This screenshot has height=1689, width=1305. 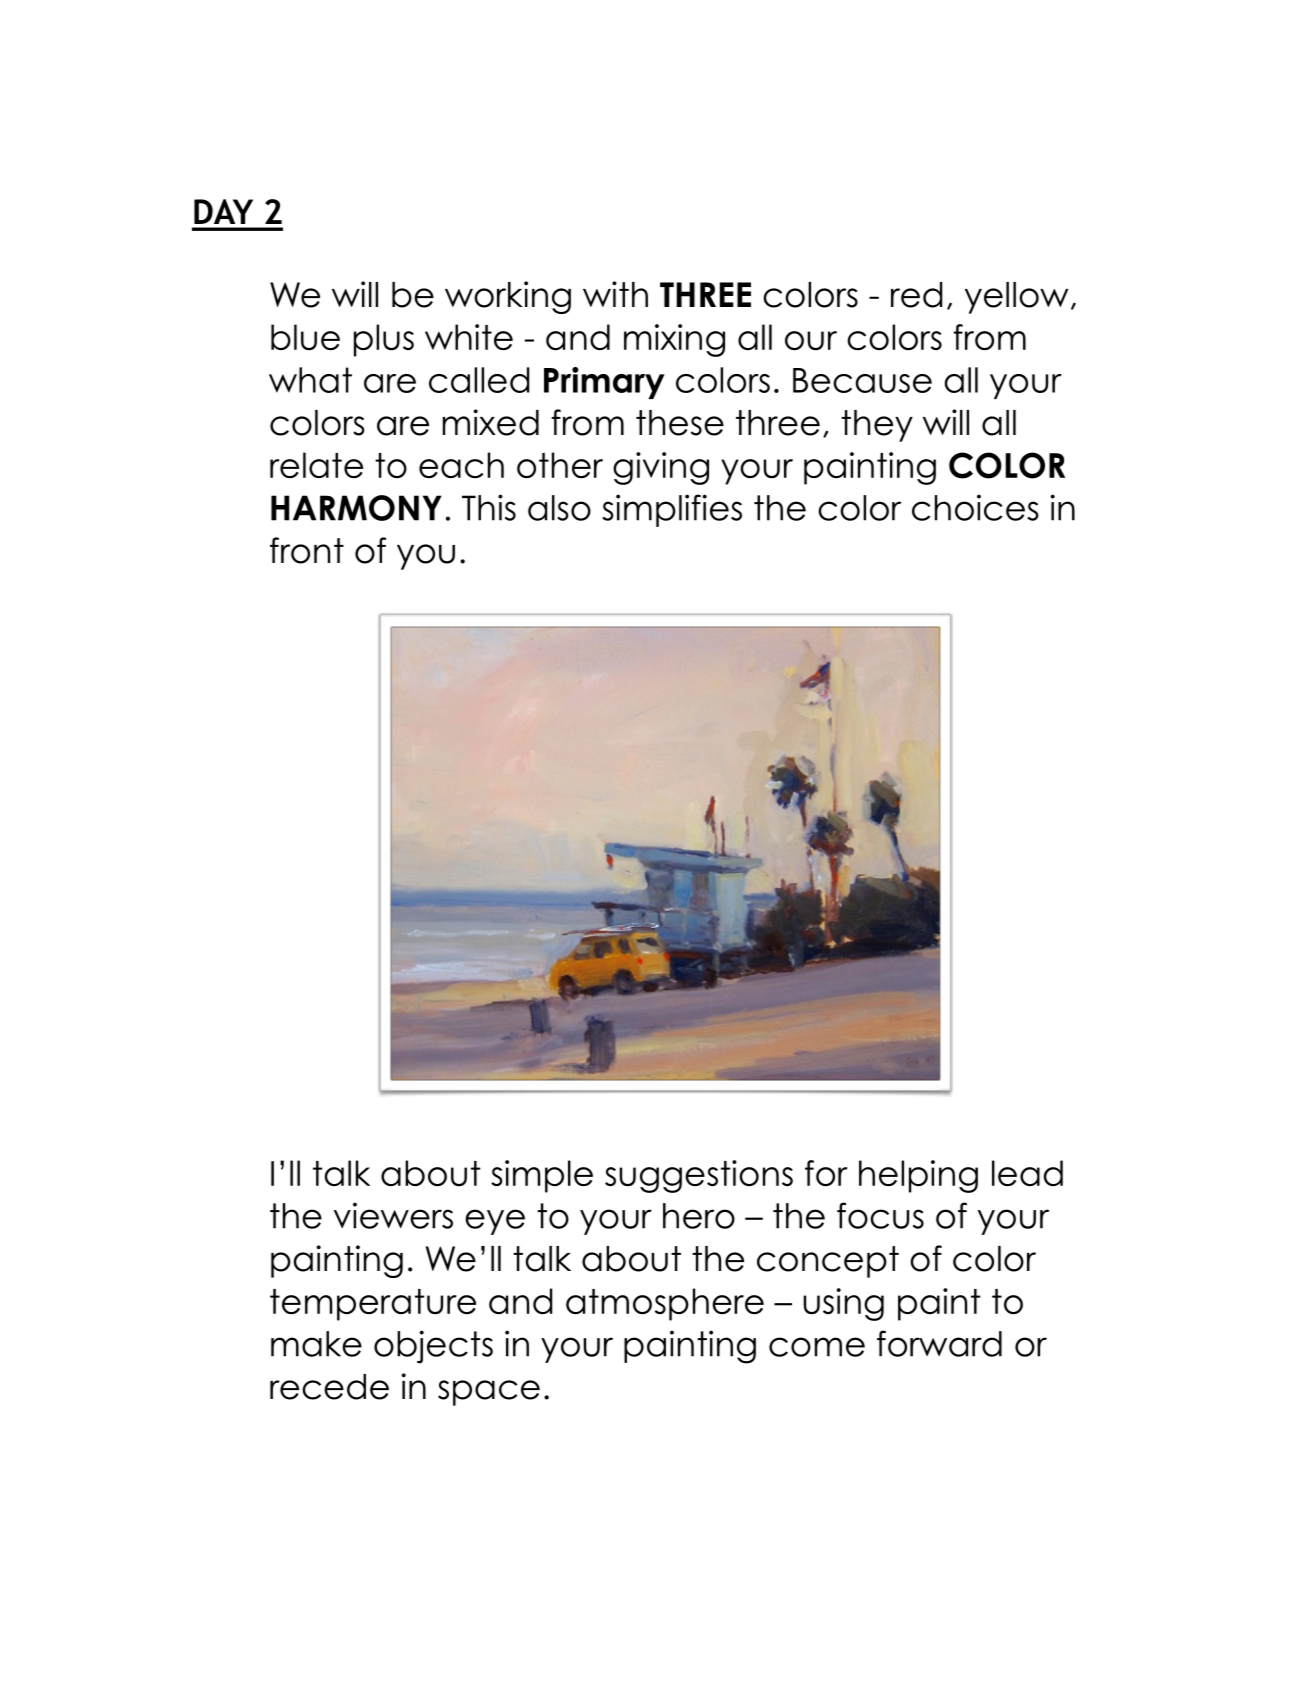 I want to click on helping, so click(x=918, y=1176).
